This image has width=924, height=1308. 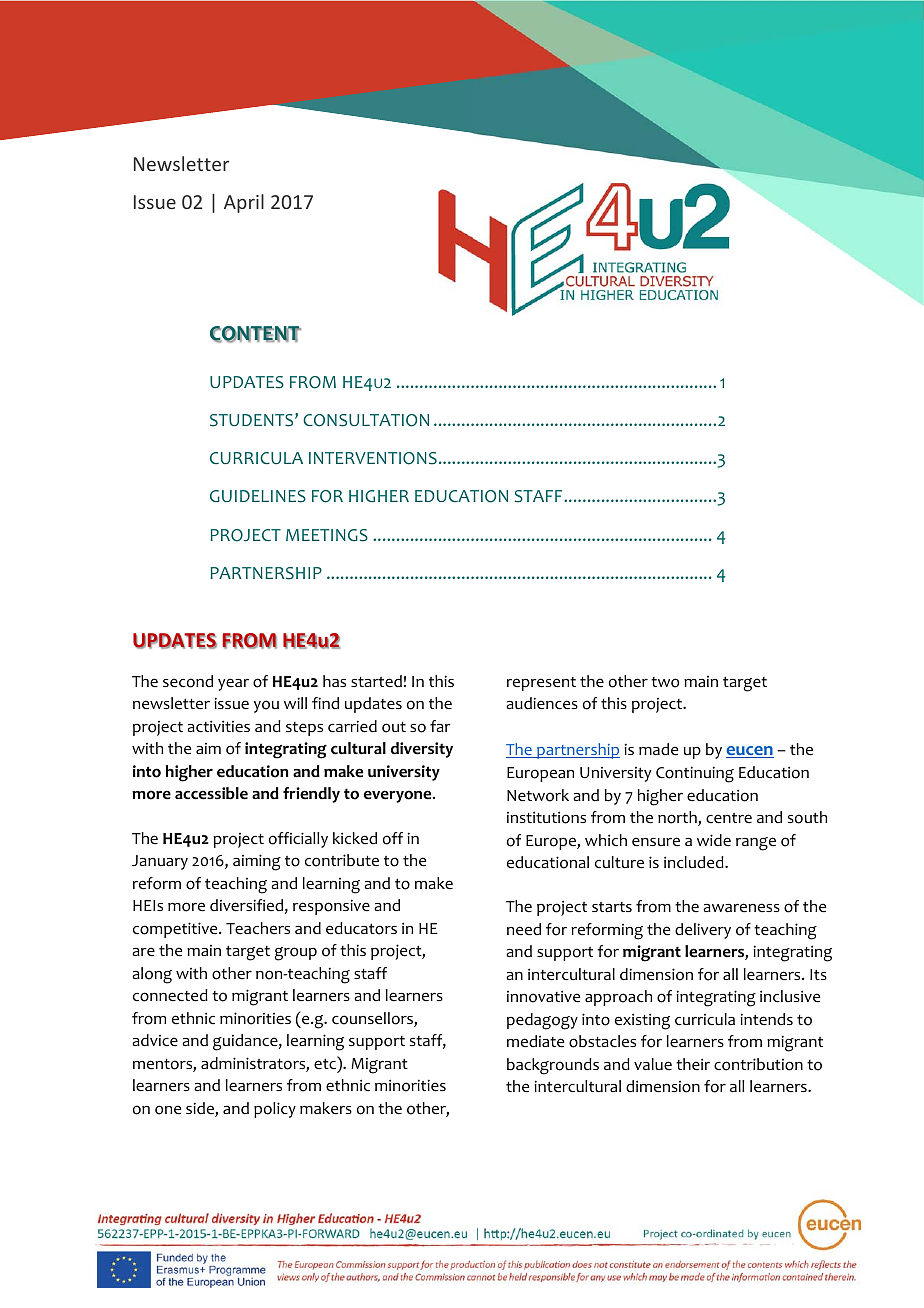 What do you see at coordinates (244, 203) in the image?
I see `April` at bounding box center [244, 203].
